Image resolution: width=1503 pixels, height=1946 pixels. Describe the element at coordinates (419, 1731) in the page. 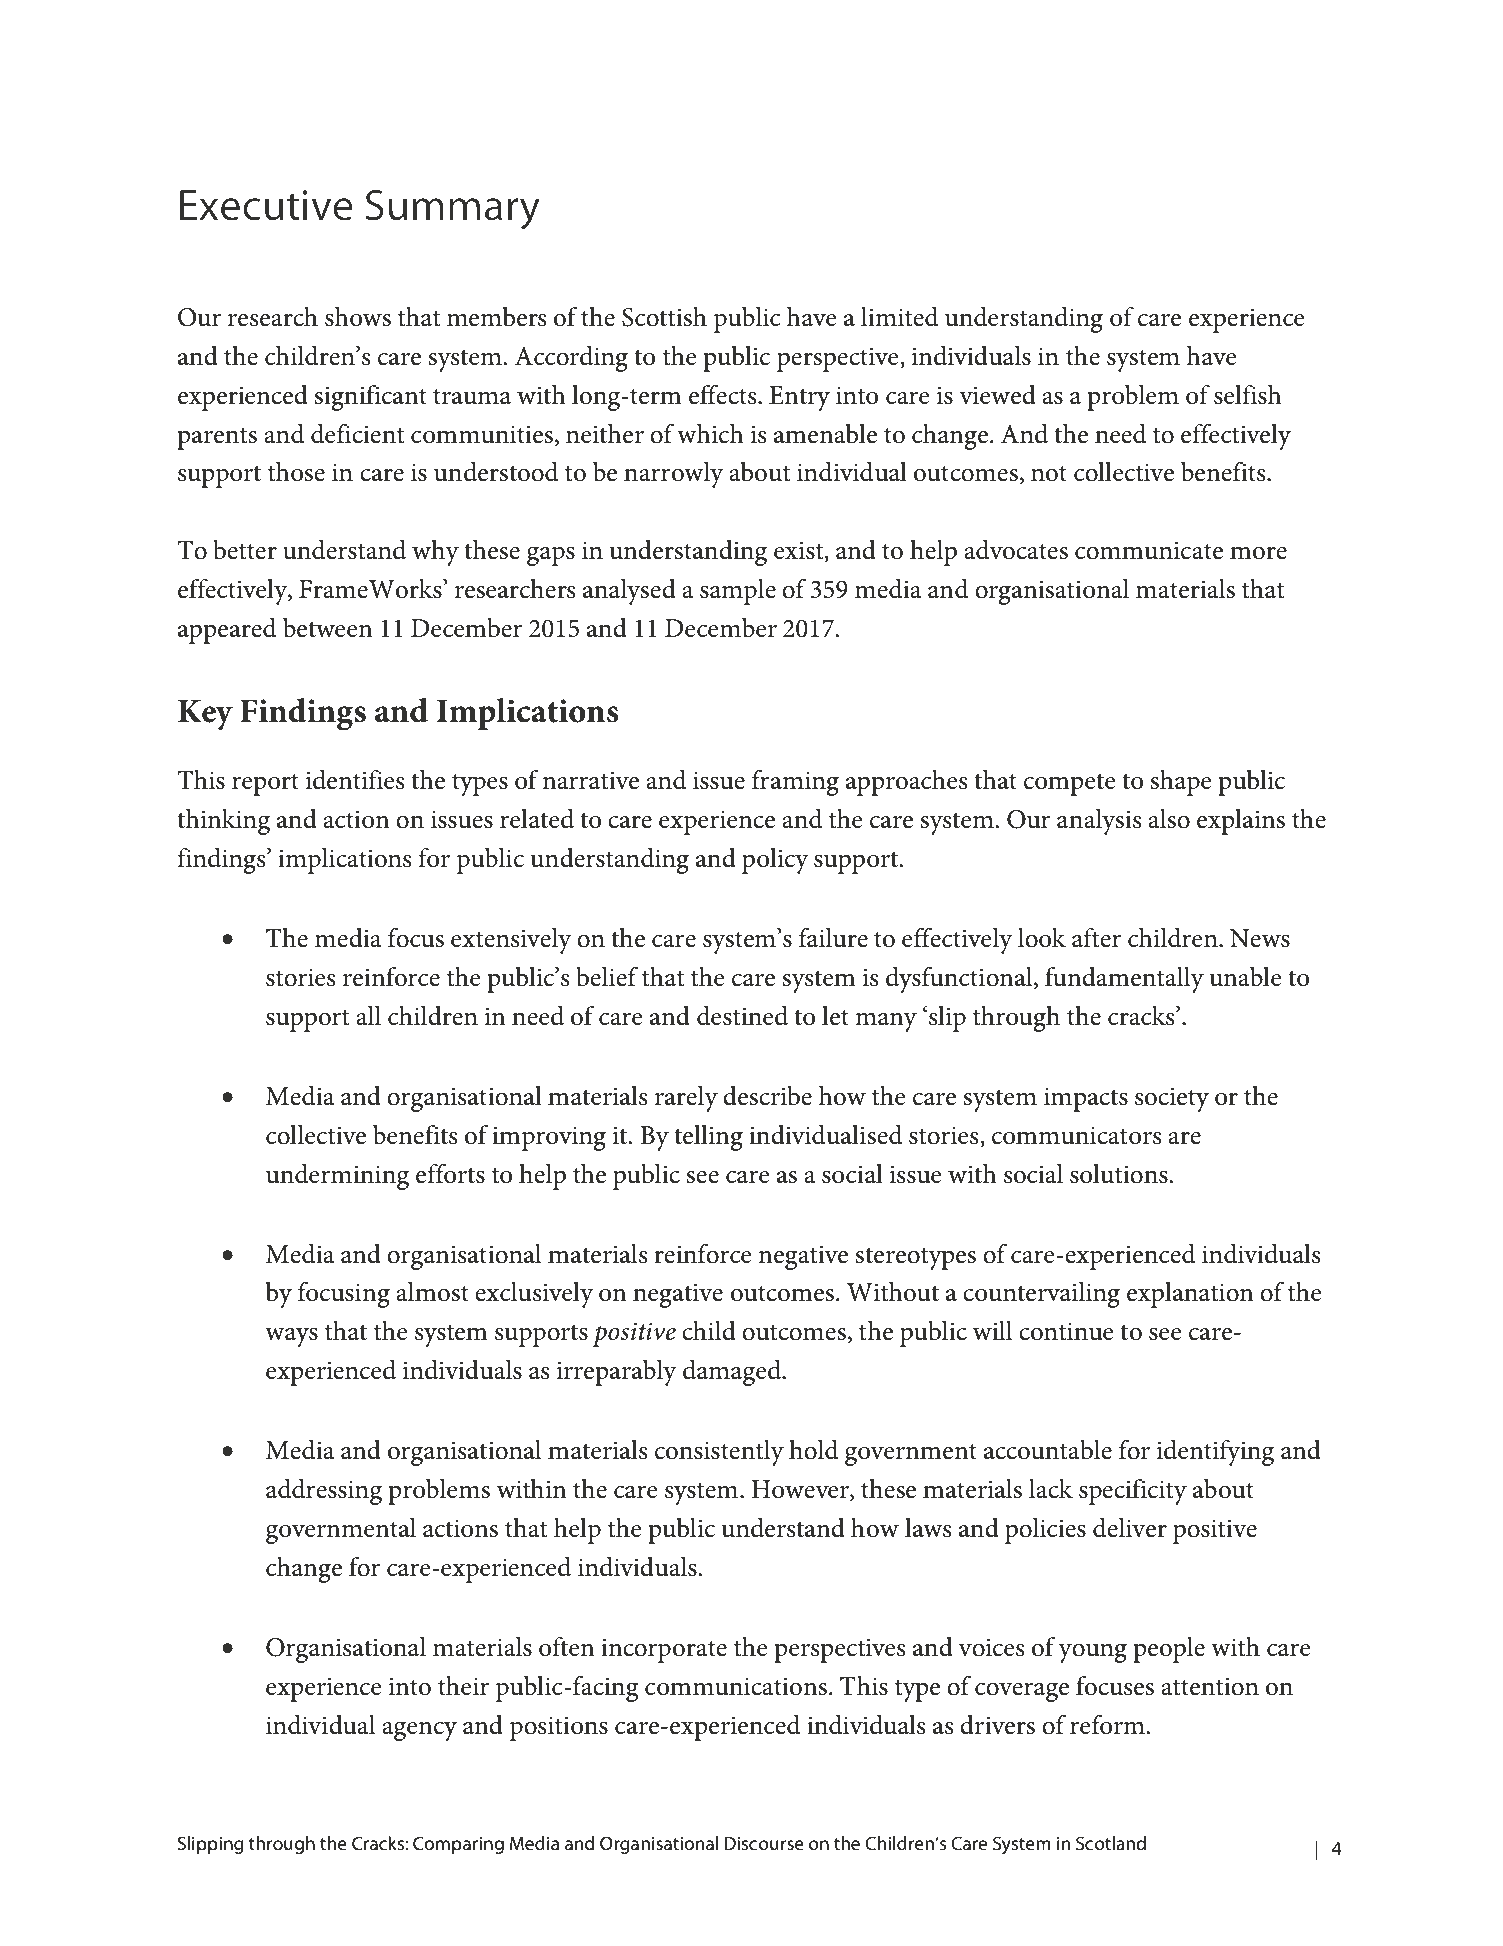

I see `agency` at that location.
